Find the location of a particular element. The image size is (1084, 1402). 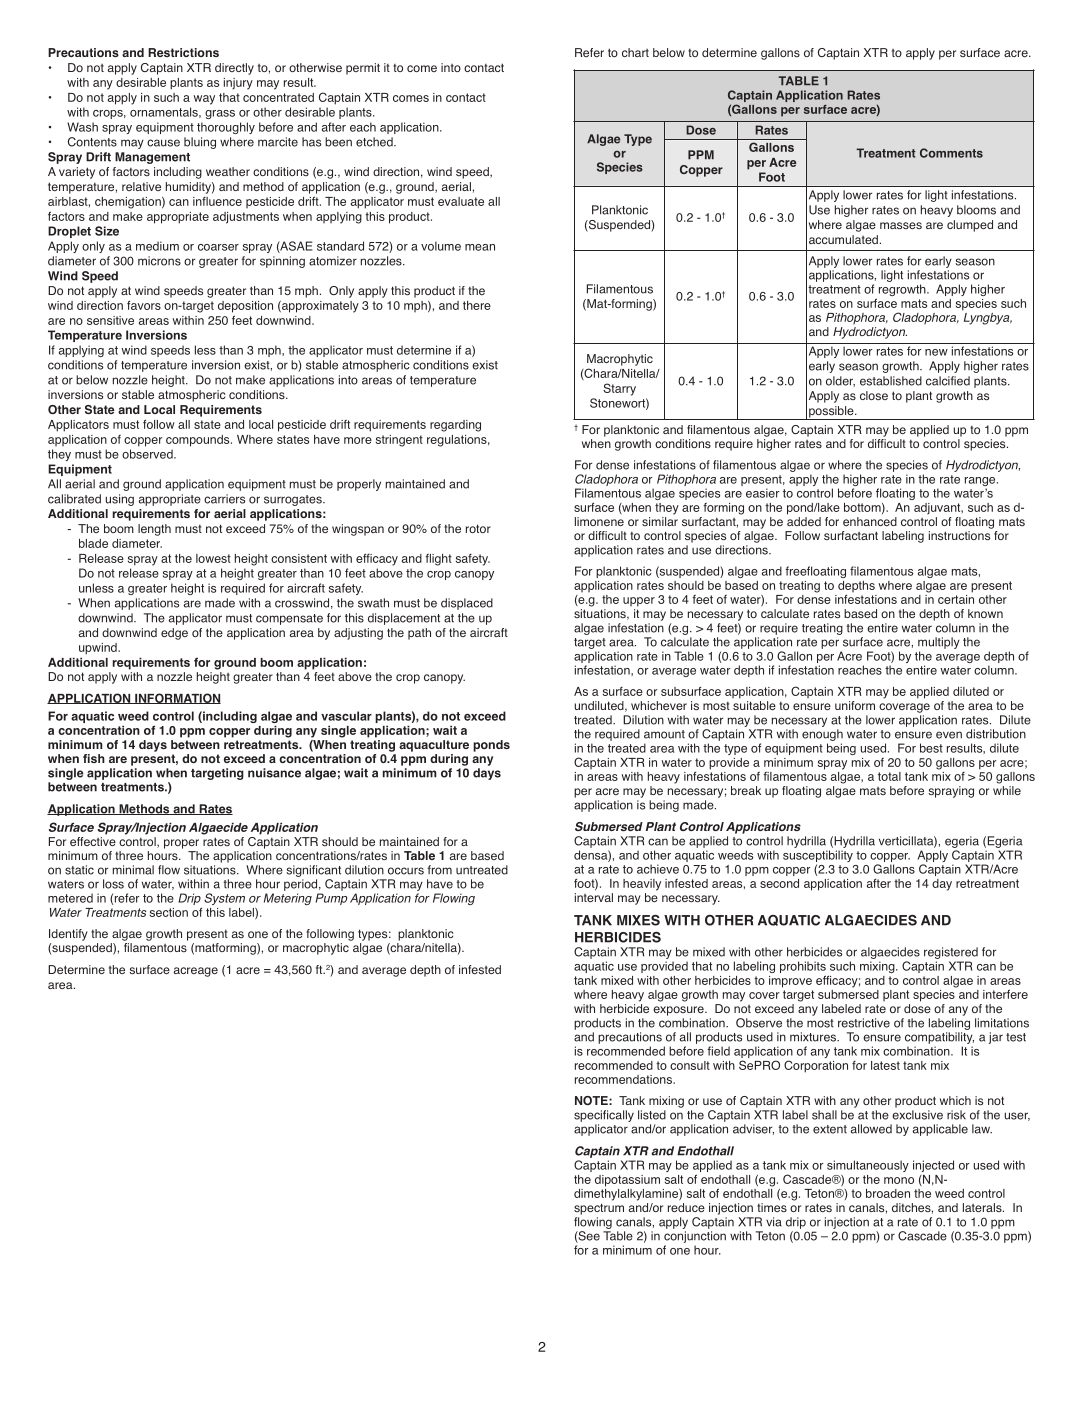

way is located at coordinates (204, 100).
